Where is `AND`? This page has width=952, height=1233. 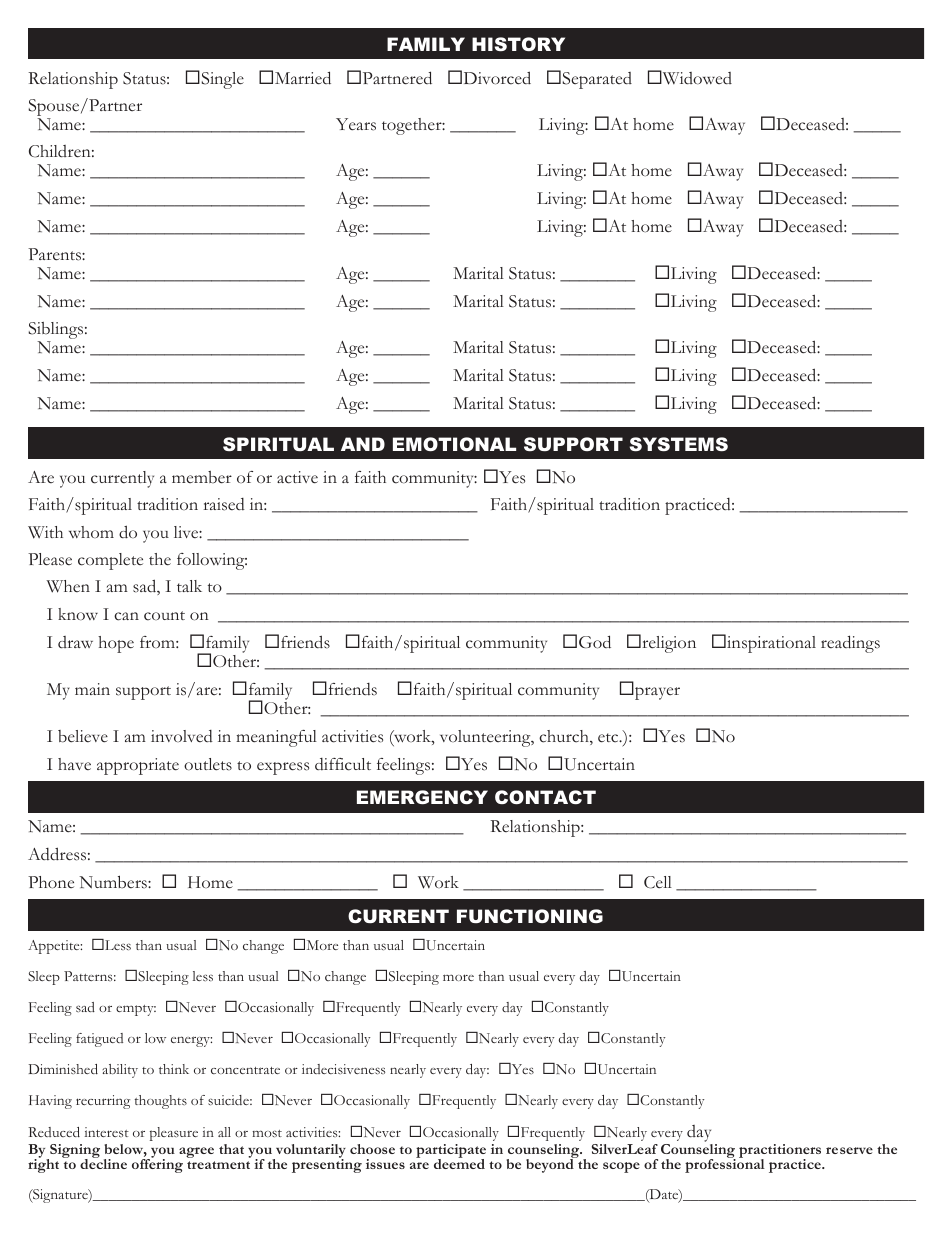
AND is located at coordinates (363, 444).
